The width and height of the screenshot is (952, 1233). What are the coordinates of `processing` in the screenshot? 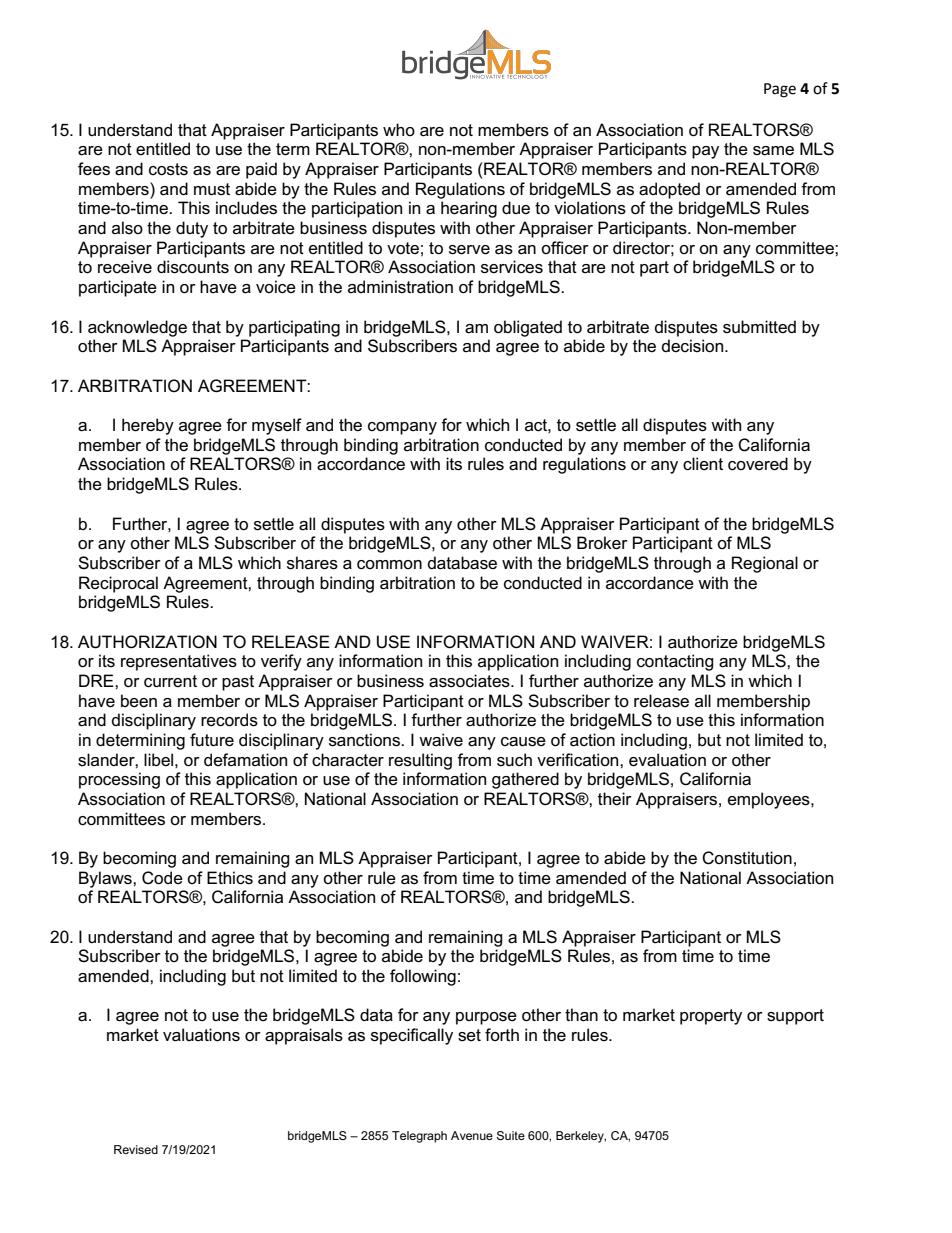 It's located at (119, 780).
